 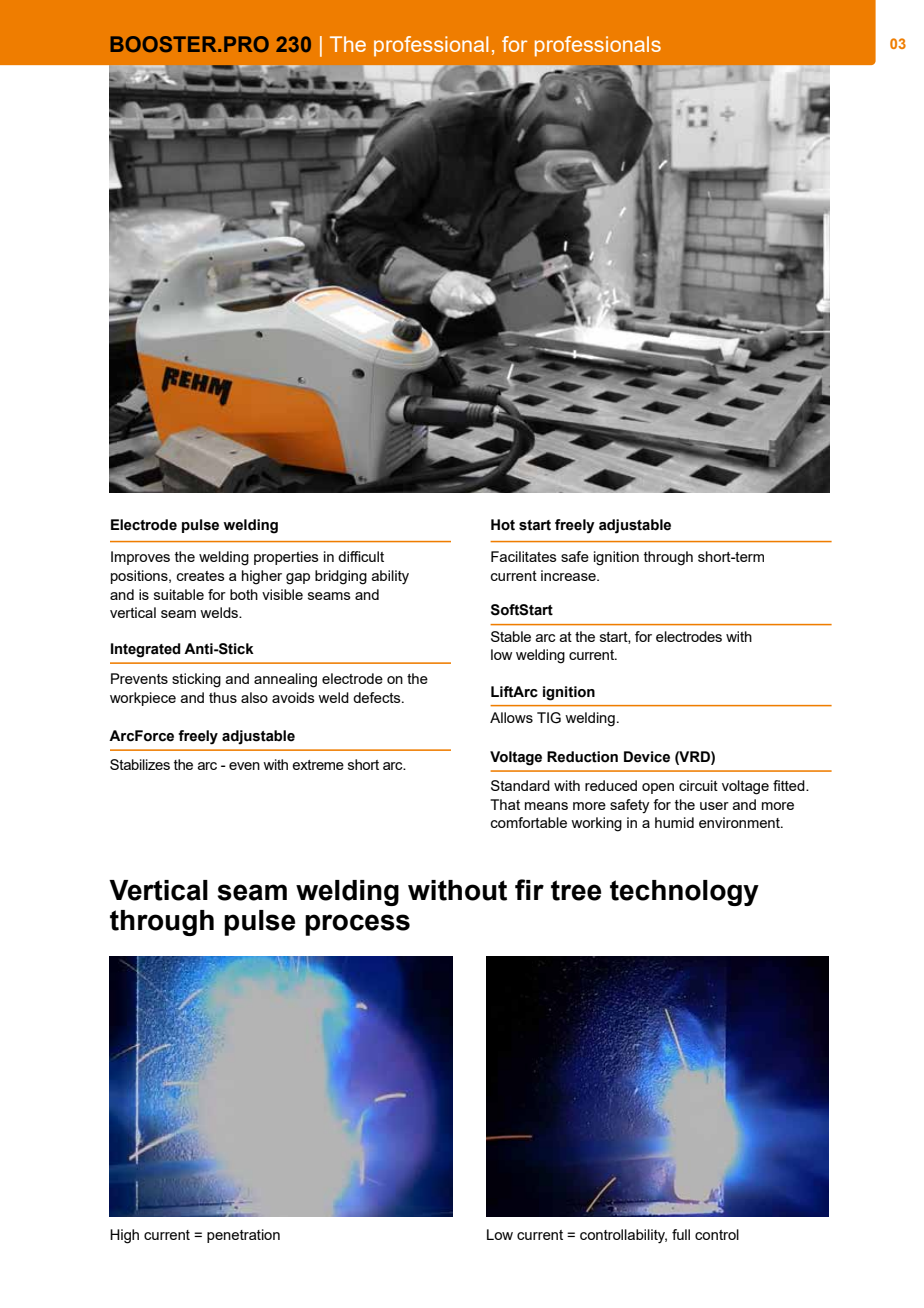 I want to click on creates, so click(x=201, y=576).
